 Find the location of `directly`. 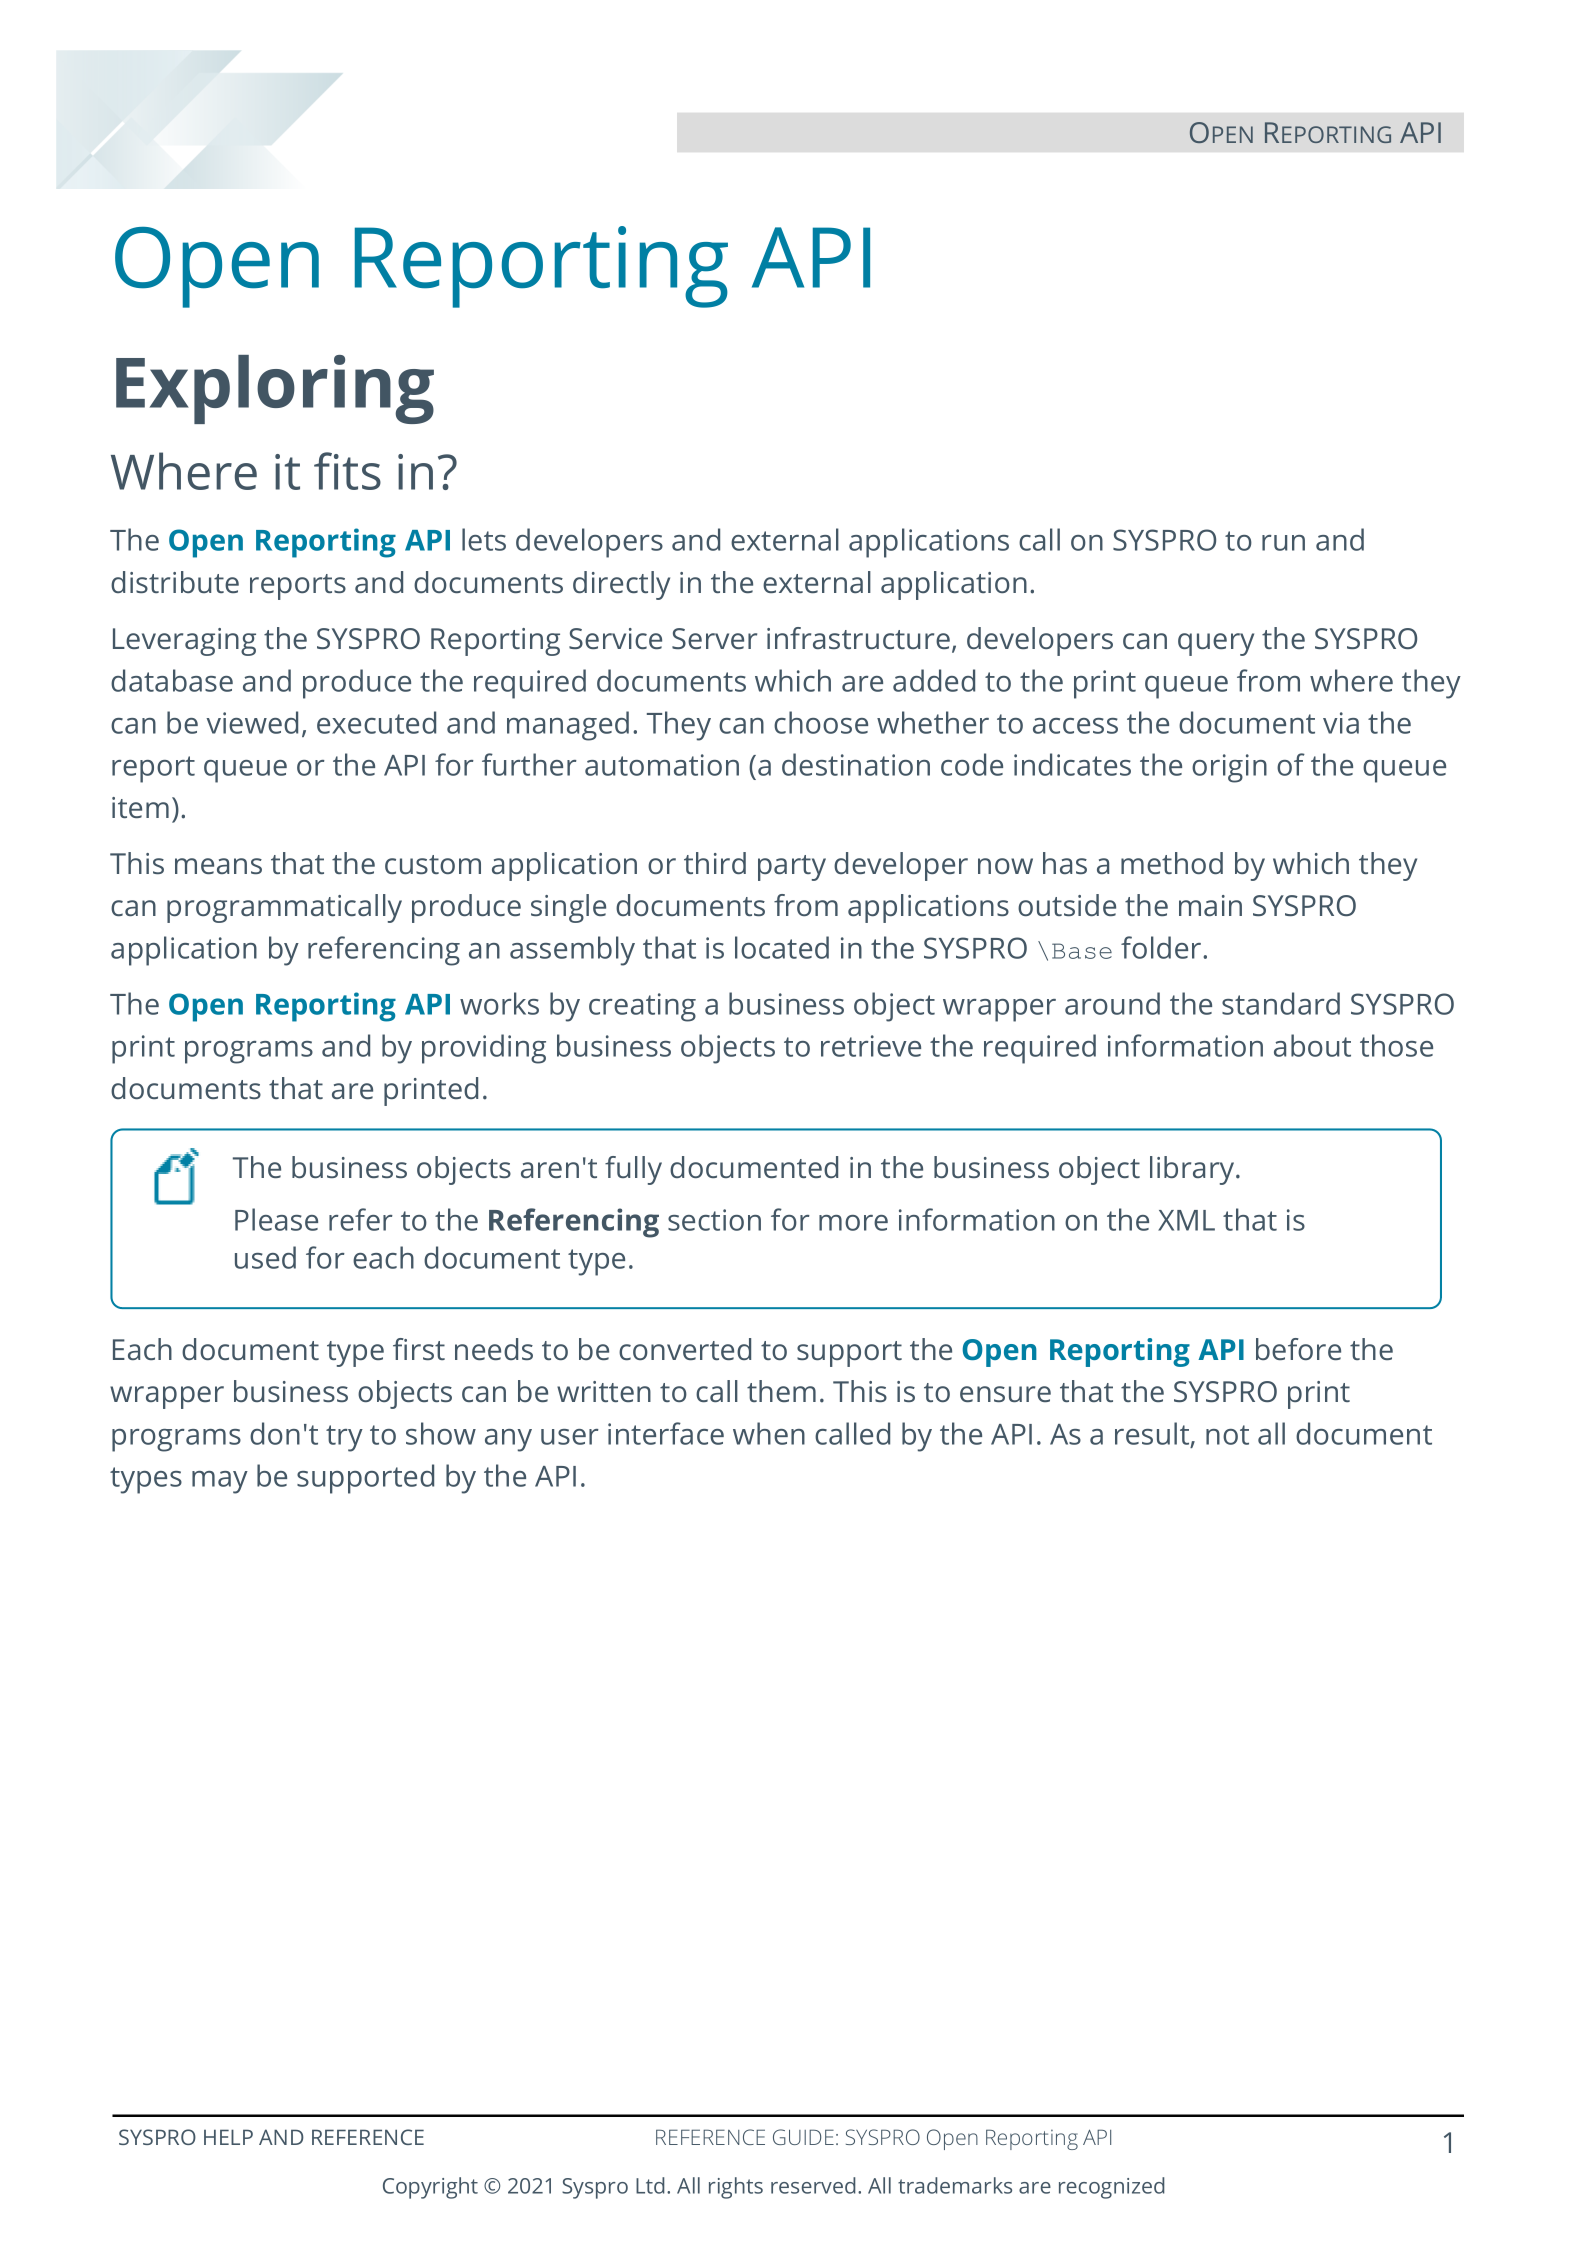

directly is located at coordinates (621, 585).
